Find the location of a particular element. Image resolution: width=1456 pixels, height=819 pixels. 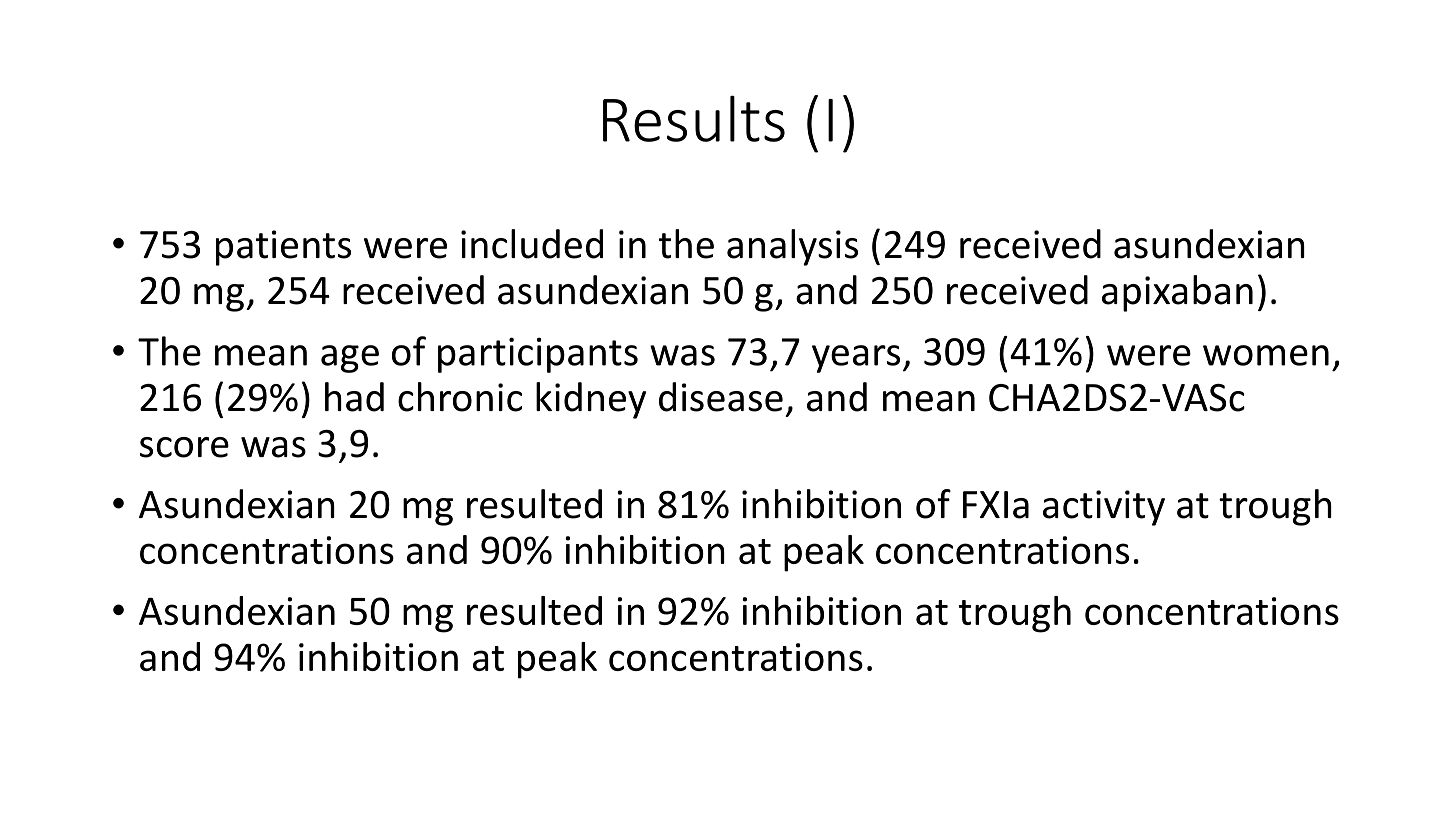

Results is located at coordinates (694, 118).
